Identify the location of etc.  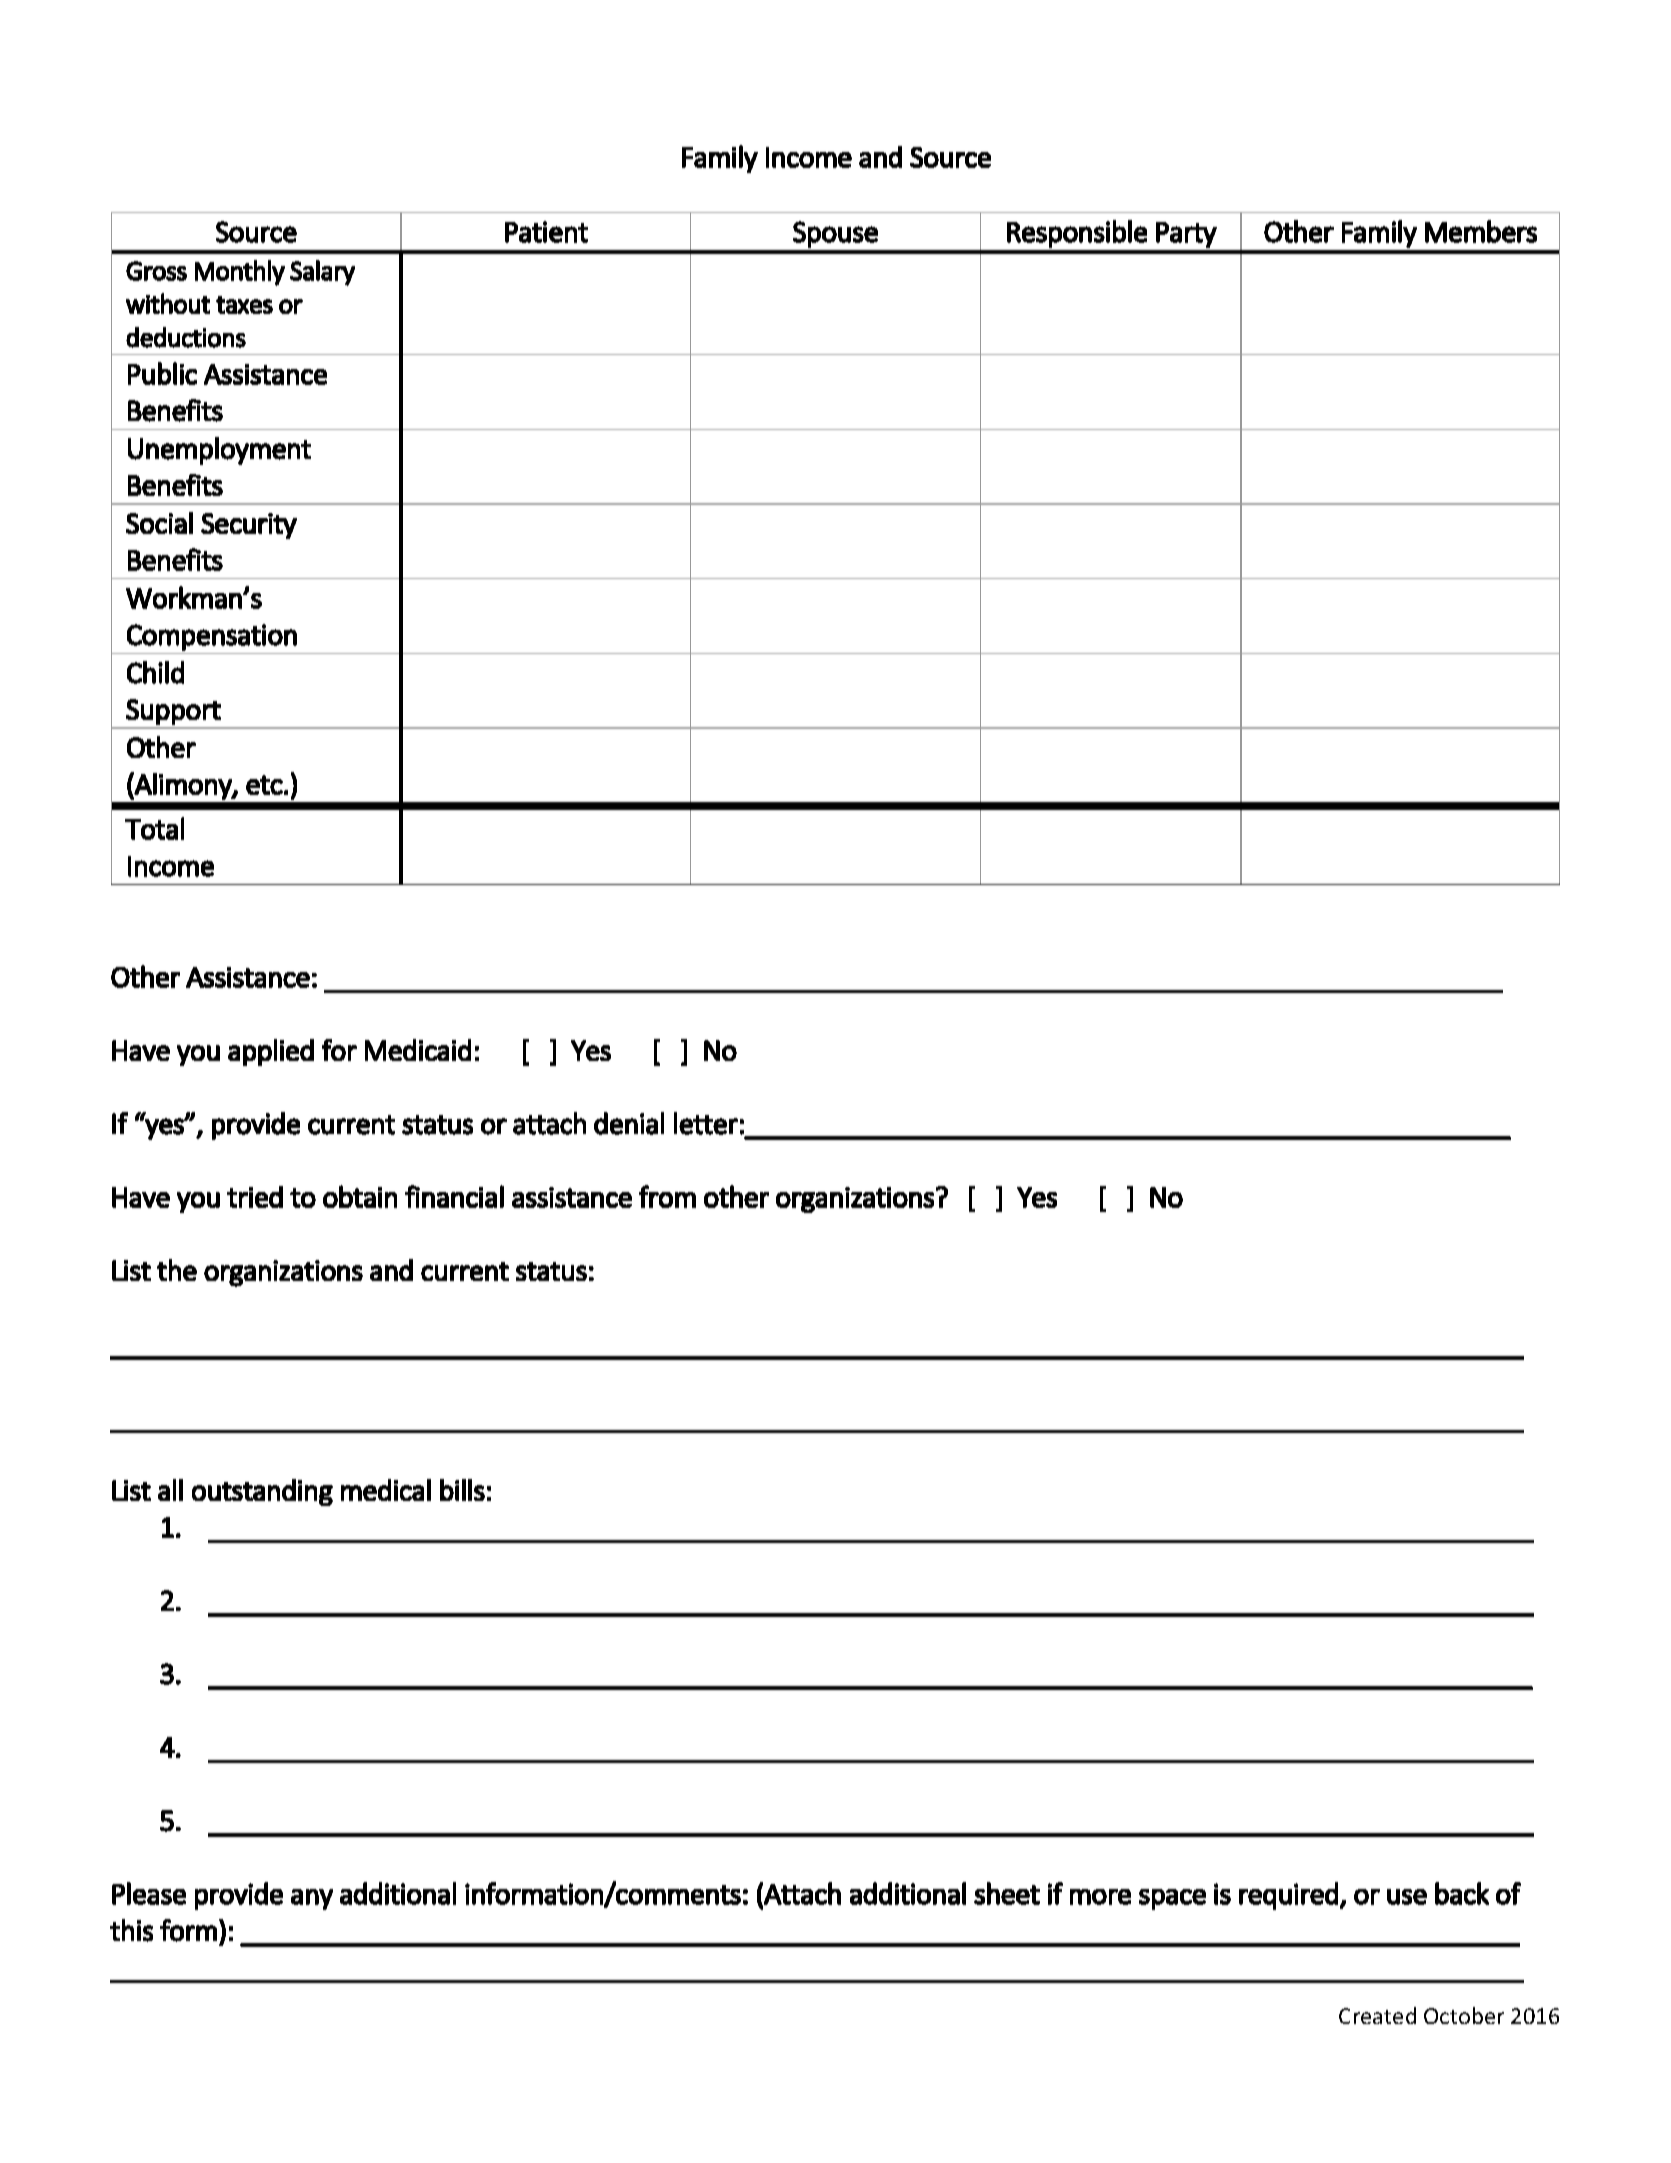
(264, 785).
